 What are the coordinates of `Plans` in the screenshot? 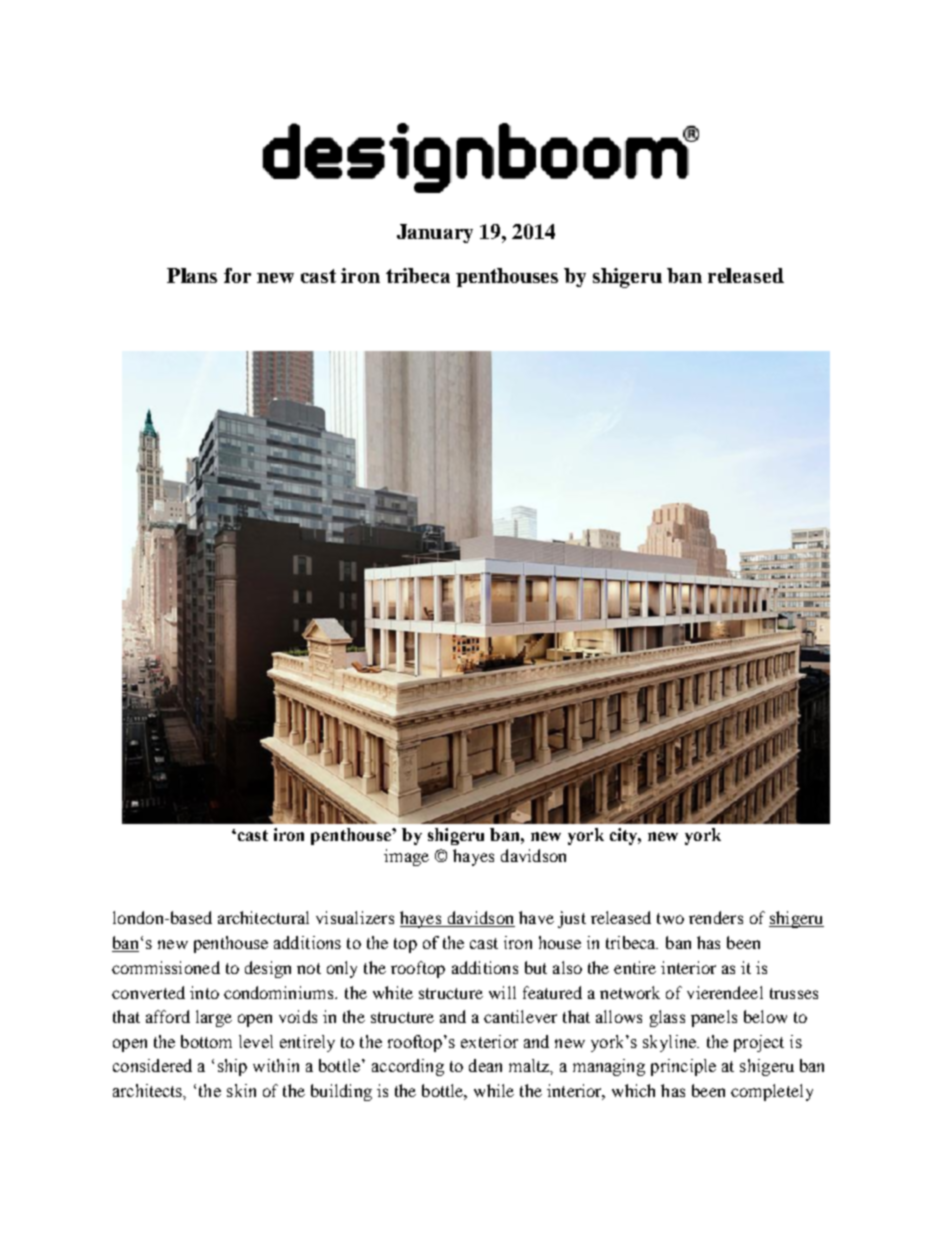 It's located at (192, 275).
